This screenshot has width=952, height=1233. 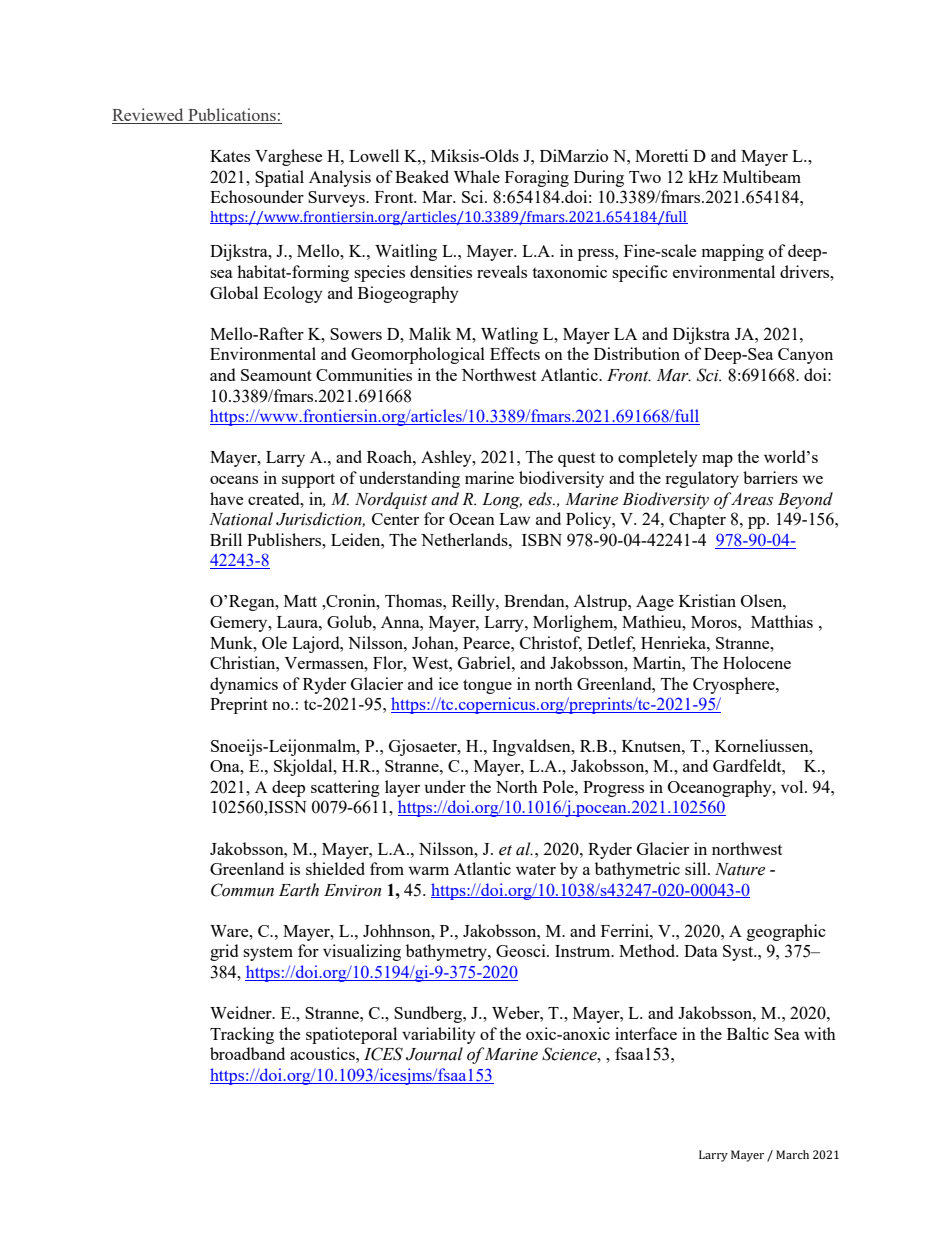 What do you see at coordinates (244, 685) in the screenshot?
I see `dynamics` at bounding box center [244, 685].
